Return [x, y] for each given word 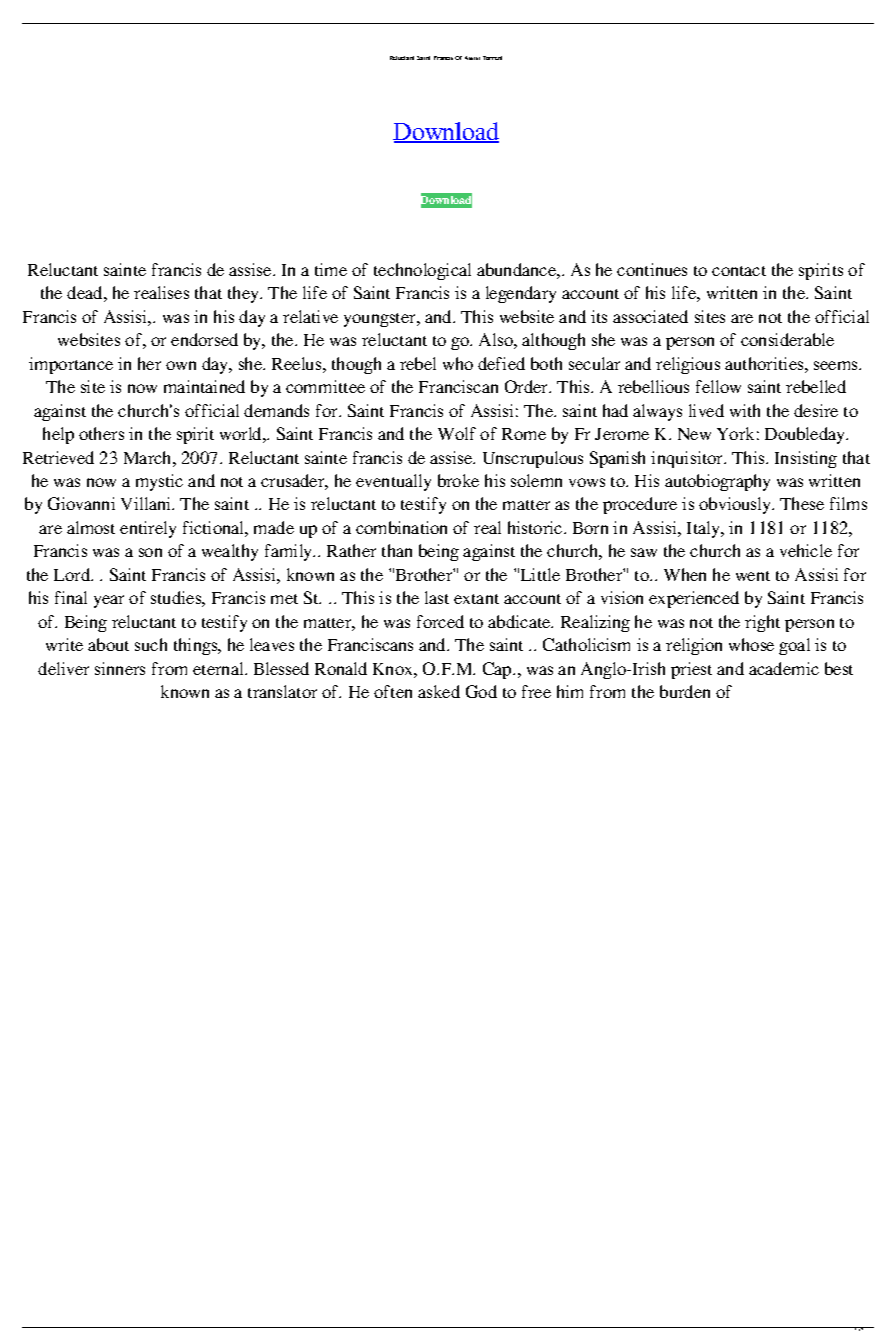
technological [422, 271]
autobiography [717, 482]
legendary [521, 294]
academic [784, 668]
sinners [120, 668]
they [245, 294]
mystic [159, 482]
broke [458, 480]
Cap [498, 670]
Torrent [492, 58]
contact [739, 271]
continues [652, 269]
